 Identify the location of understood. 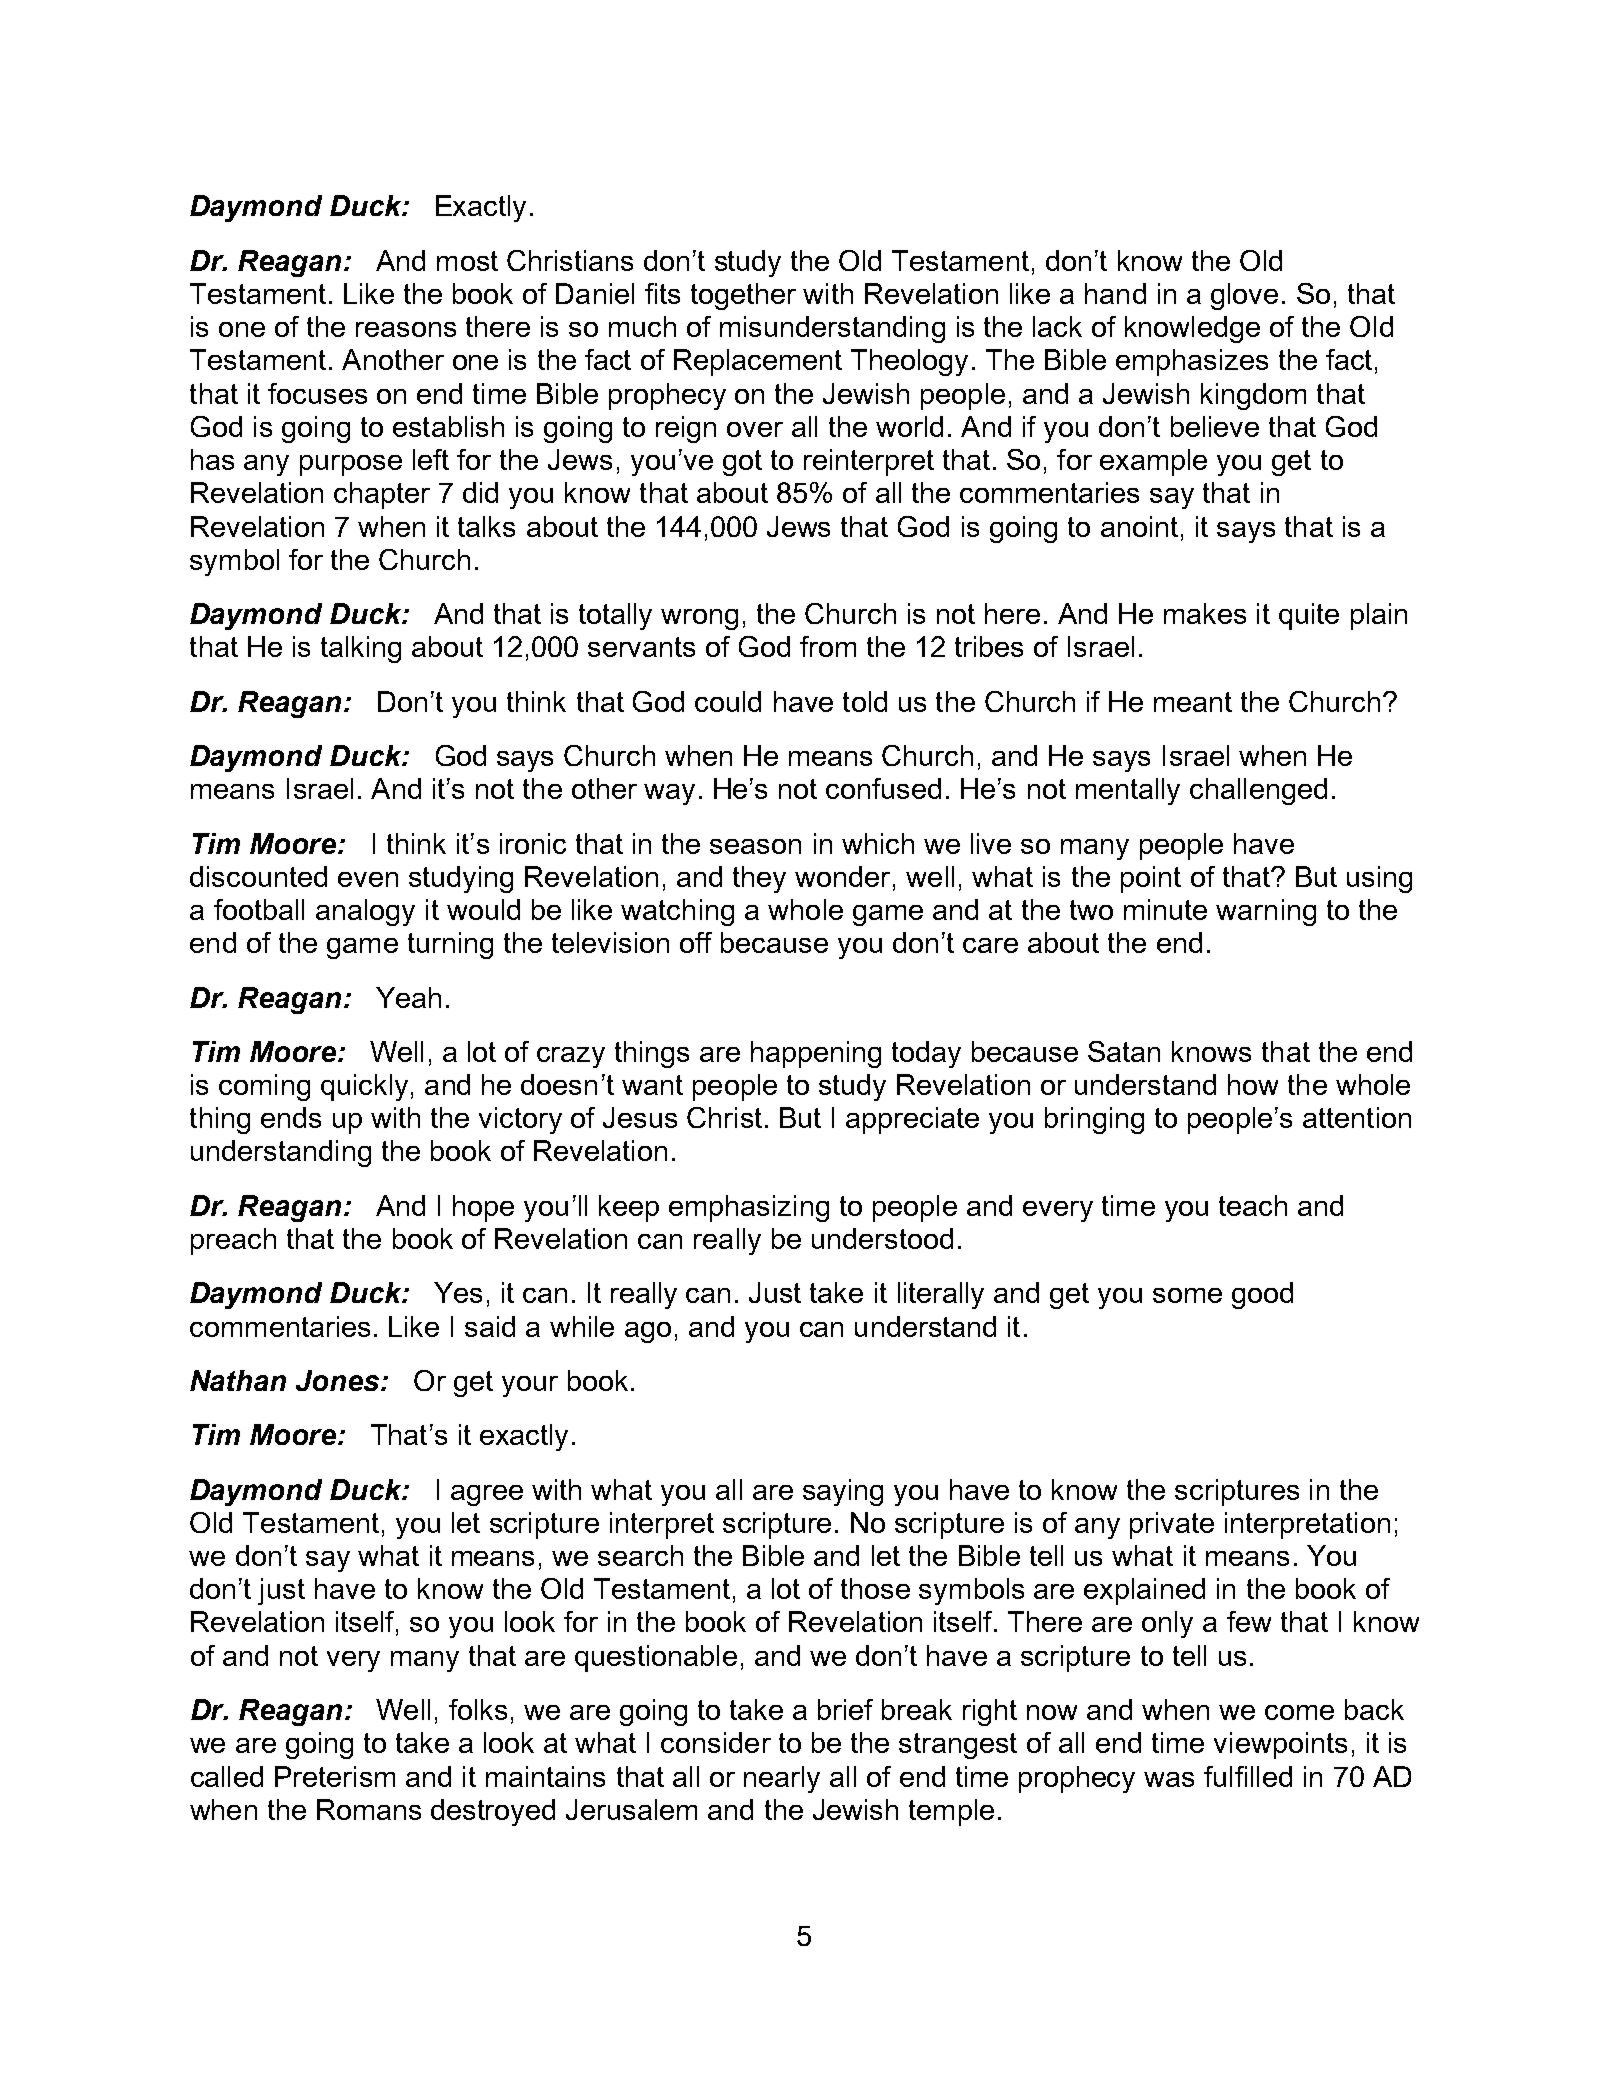
(882, 1238).
